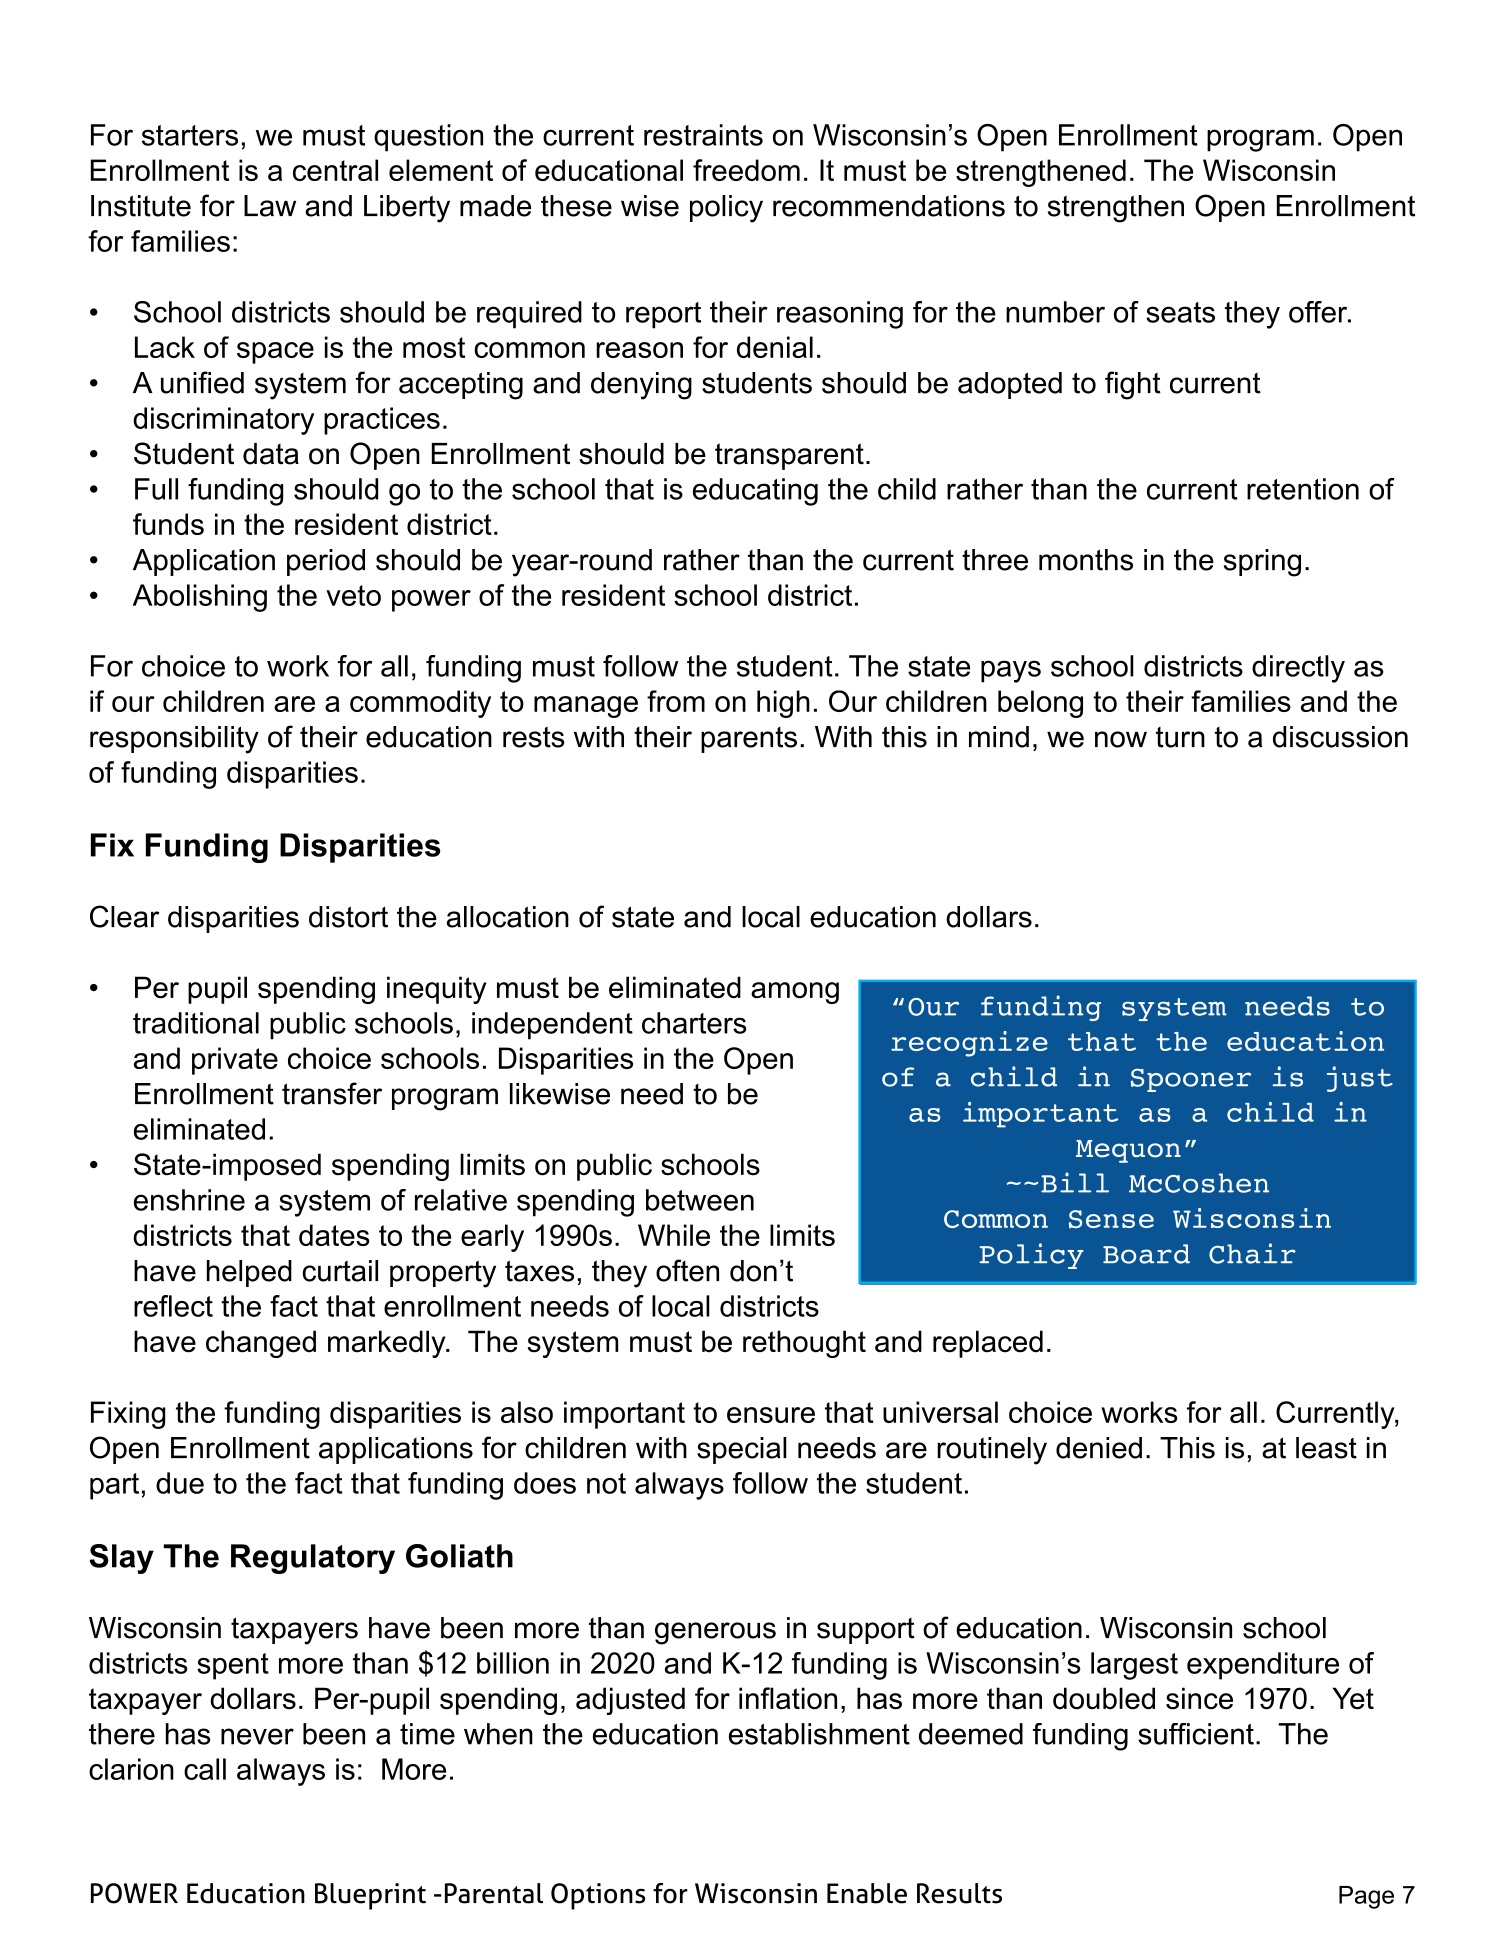 This screenshot has height=1947, width=1504. I want to click on recognize, so click(969, 1044).
